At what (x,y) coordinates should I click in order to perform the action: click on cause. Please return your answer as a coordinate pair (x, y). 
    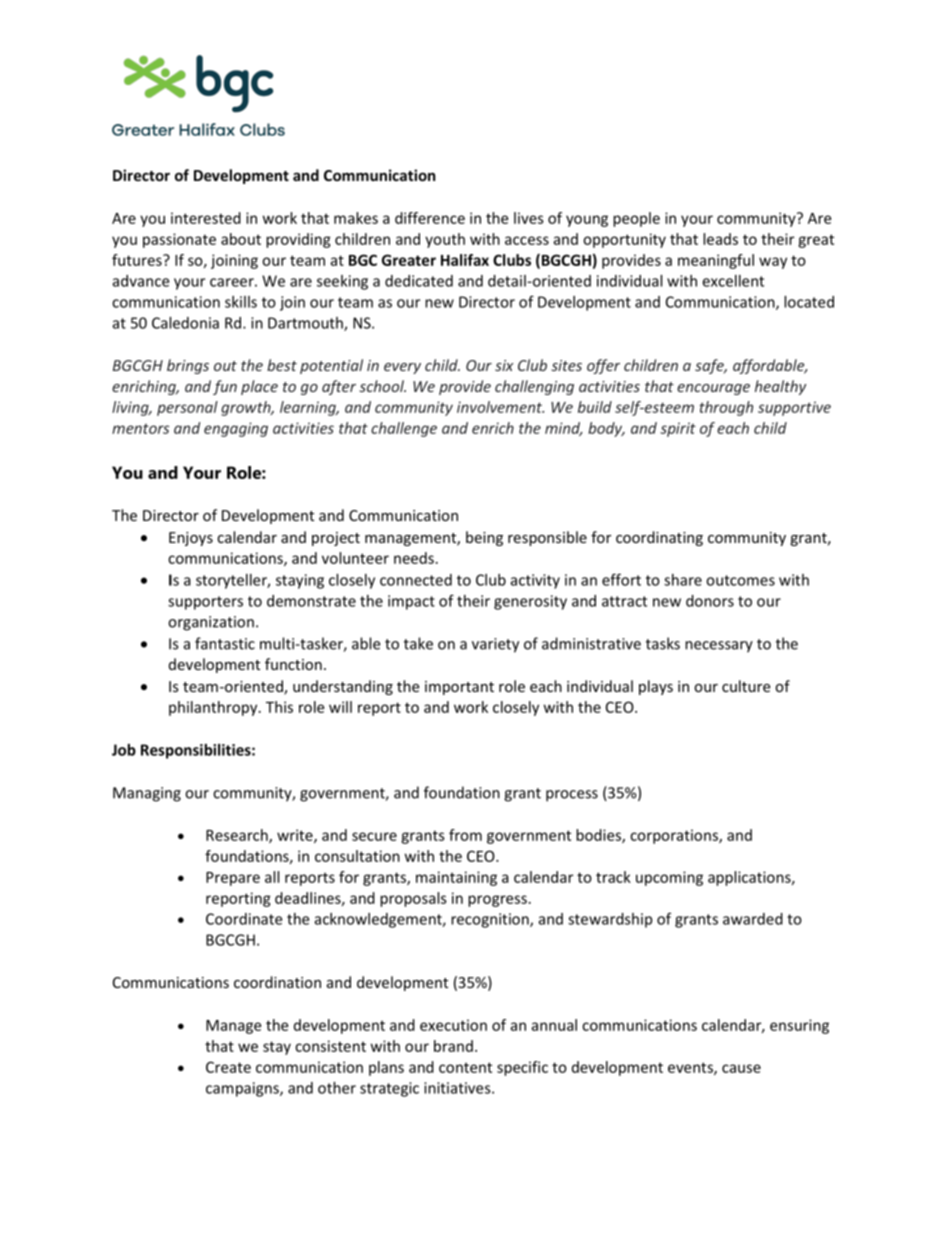
    Looking at the image, I should click on (741, 1068).
